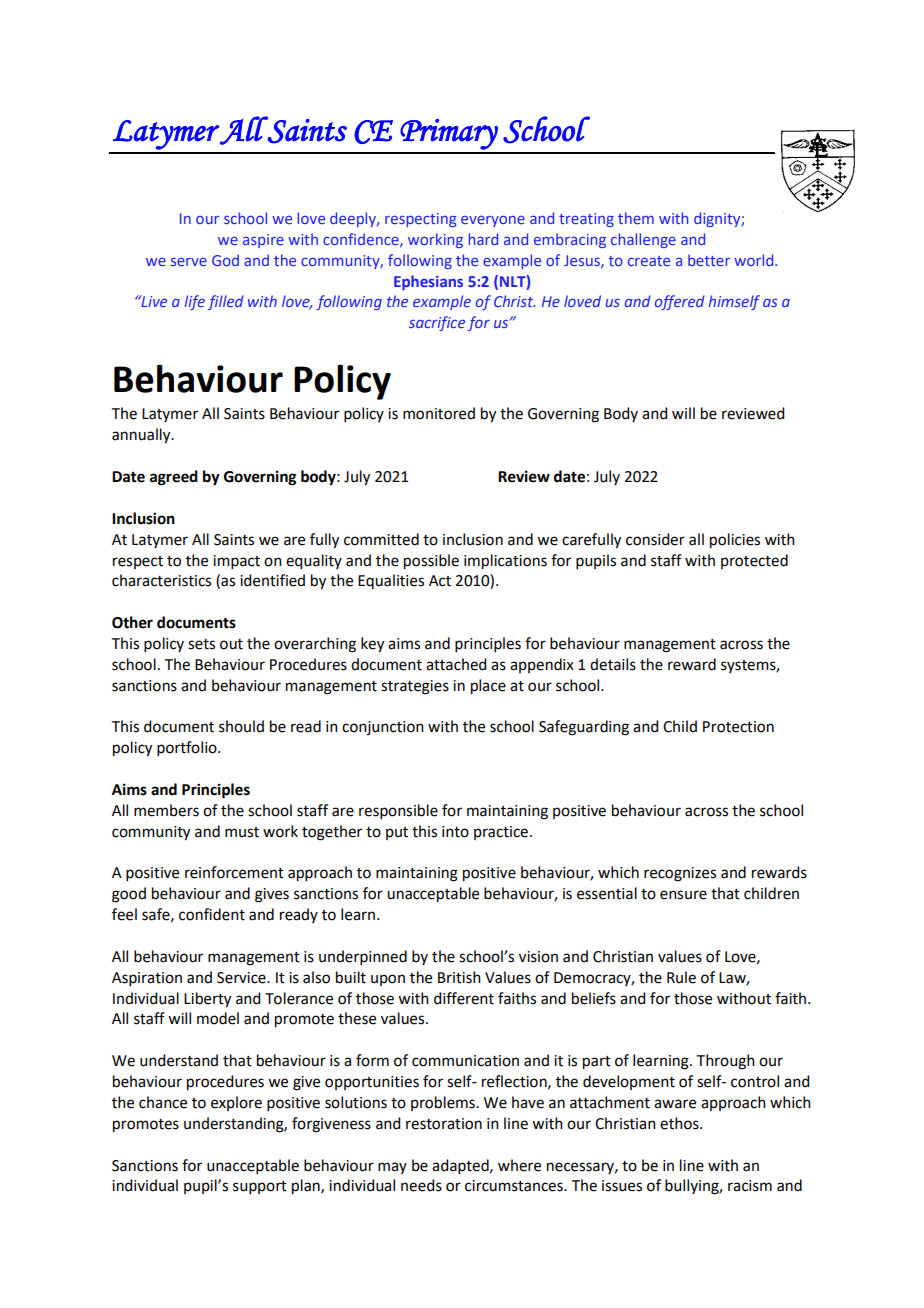 The height and width of the image is (1308, 924). Describe the element at coordinates (655, 539) in the image. I see `consider` at that location.
